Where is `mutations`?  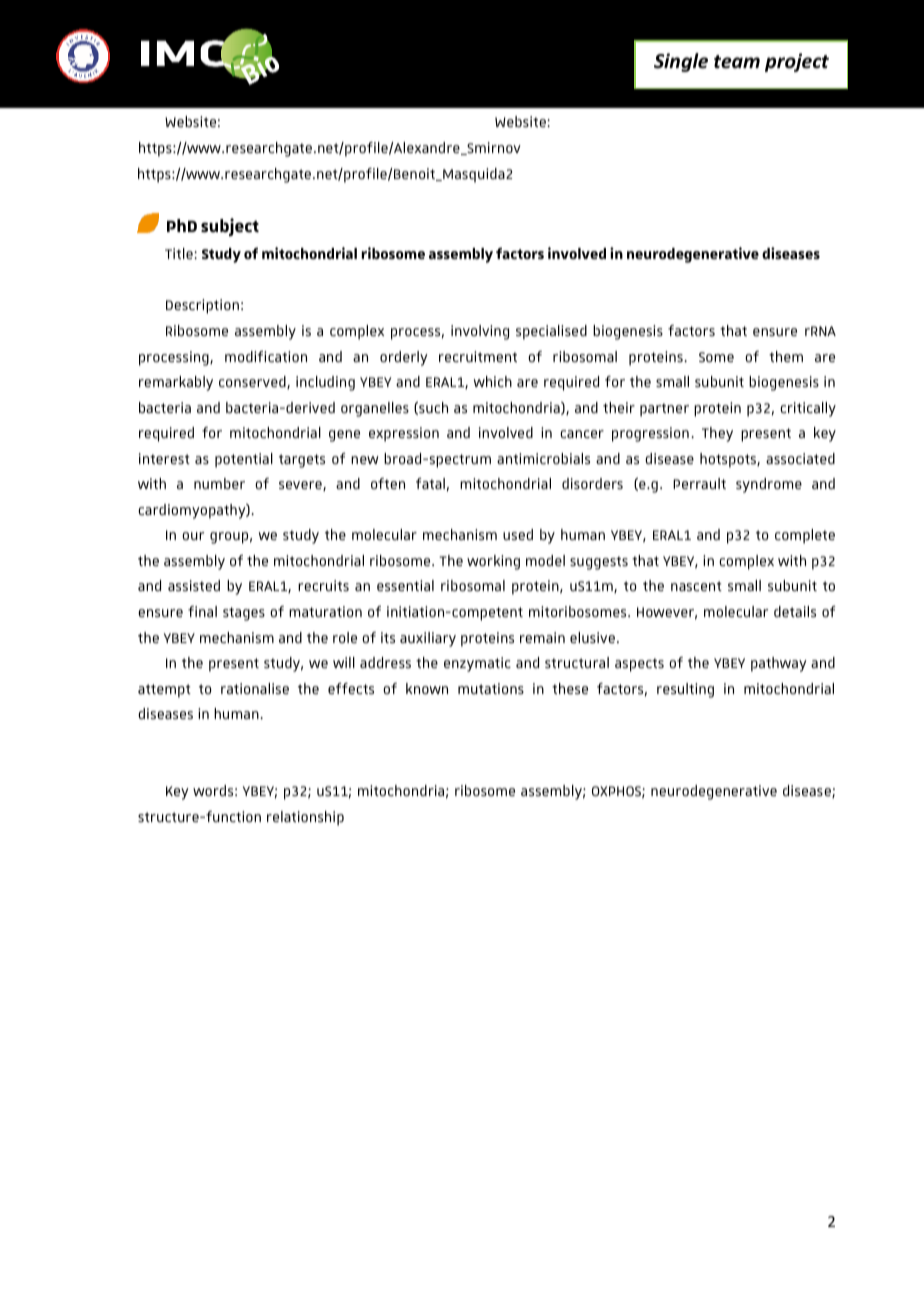
mutations is located at coordinates (491, 688).
